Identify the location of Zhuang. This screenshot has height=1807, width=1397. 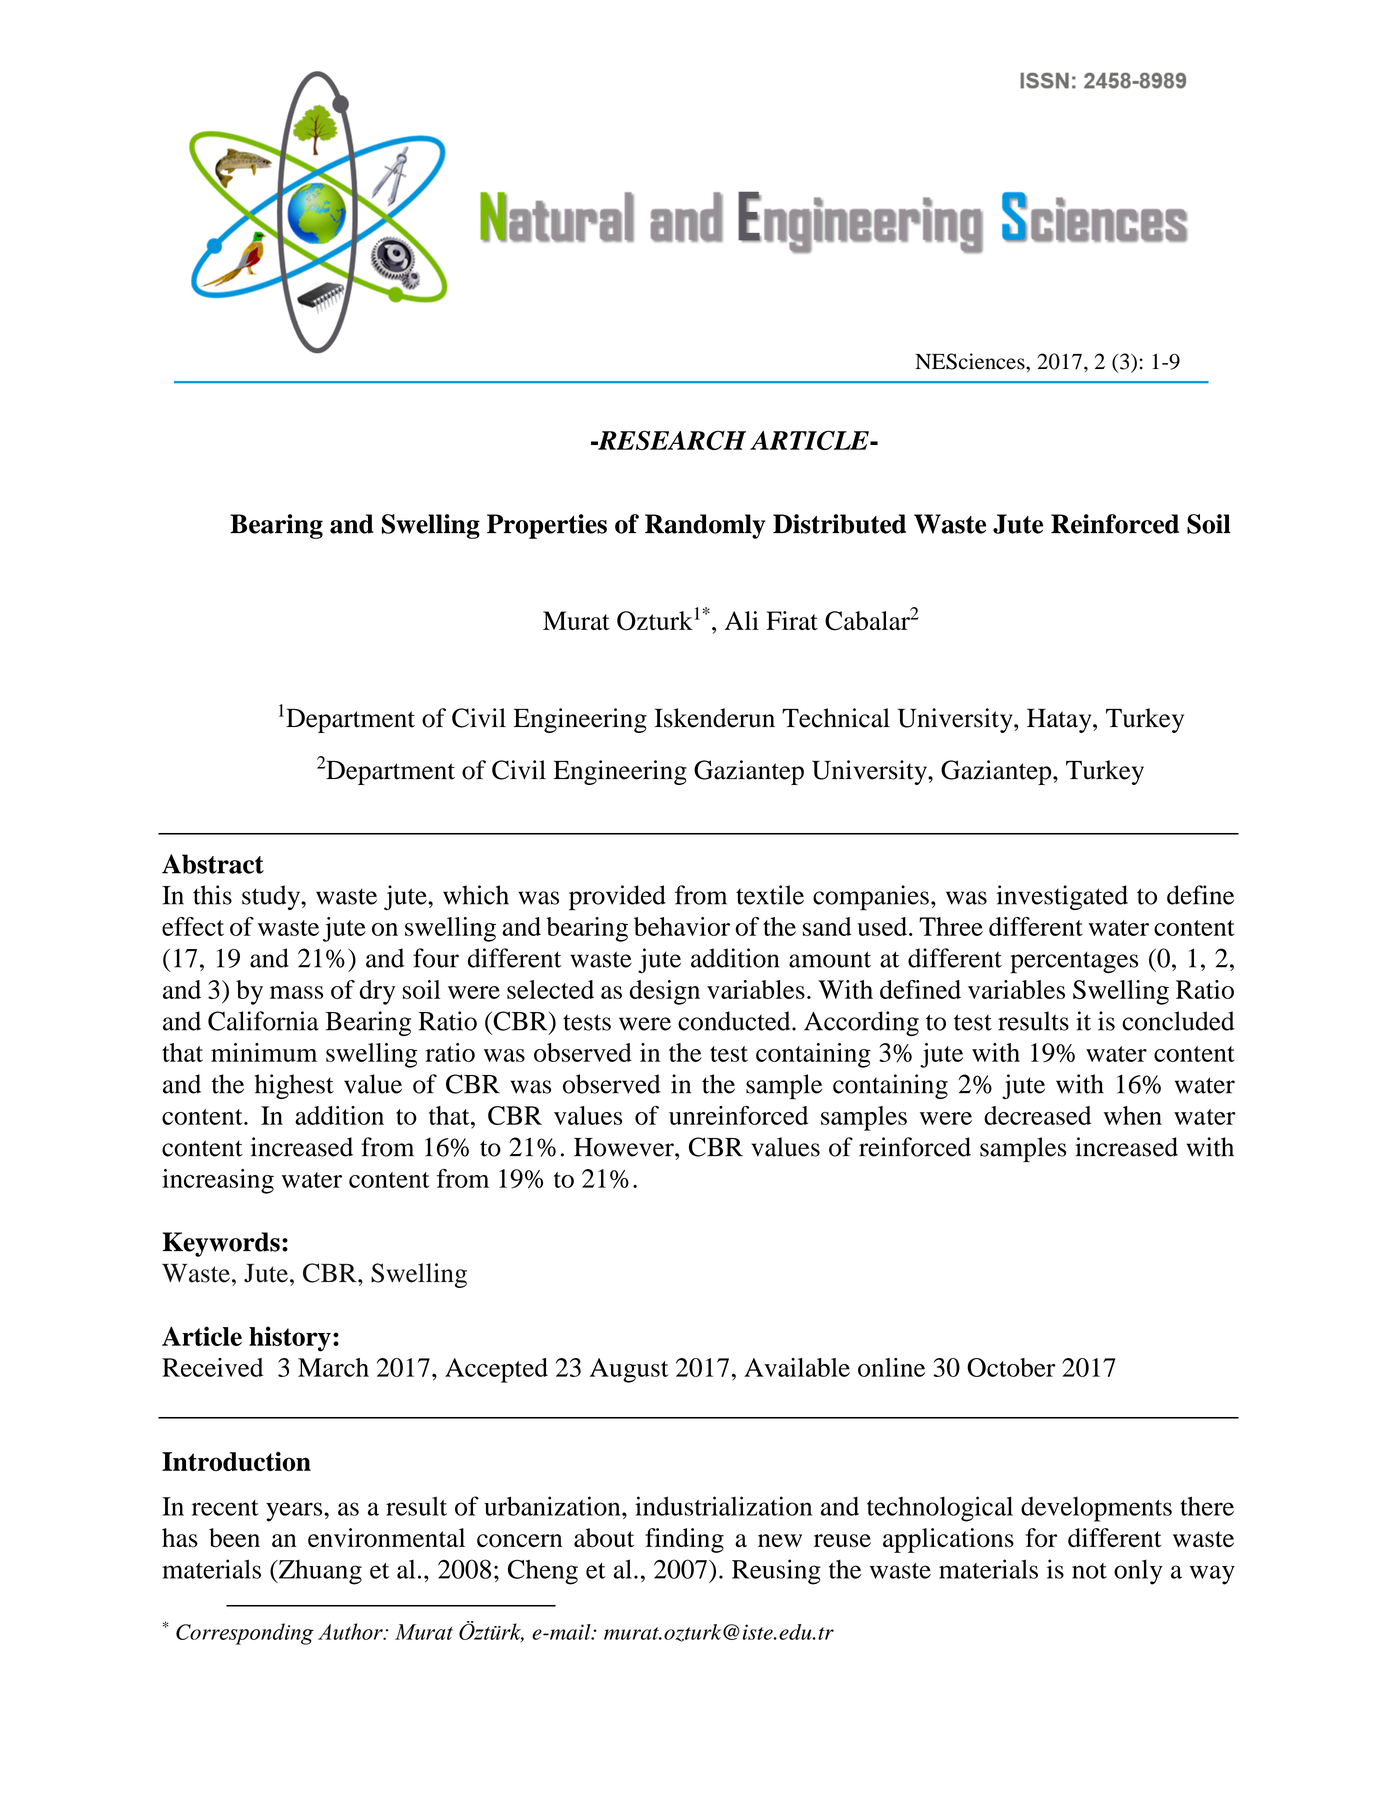
(319, 1572).
